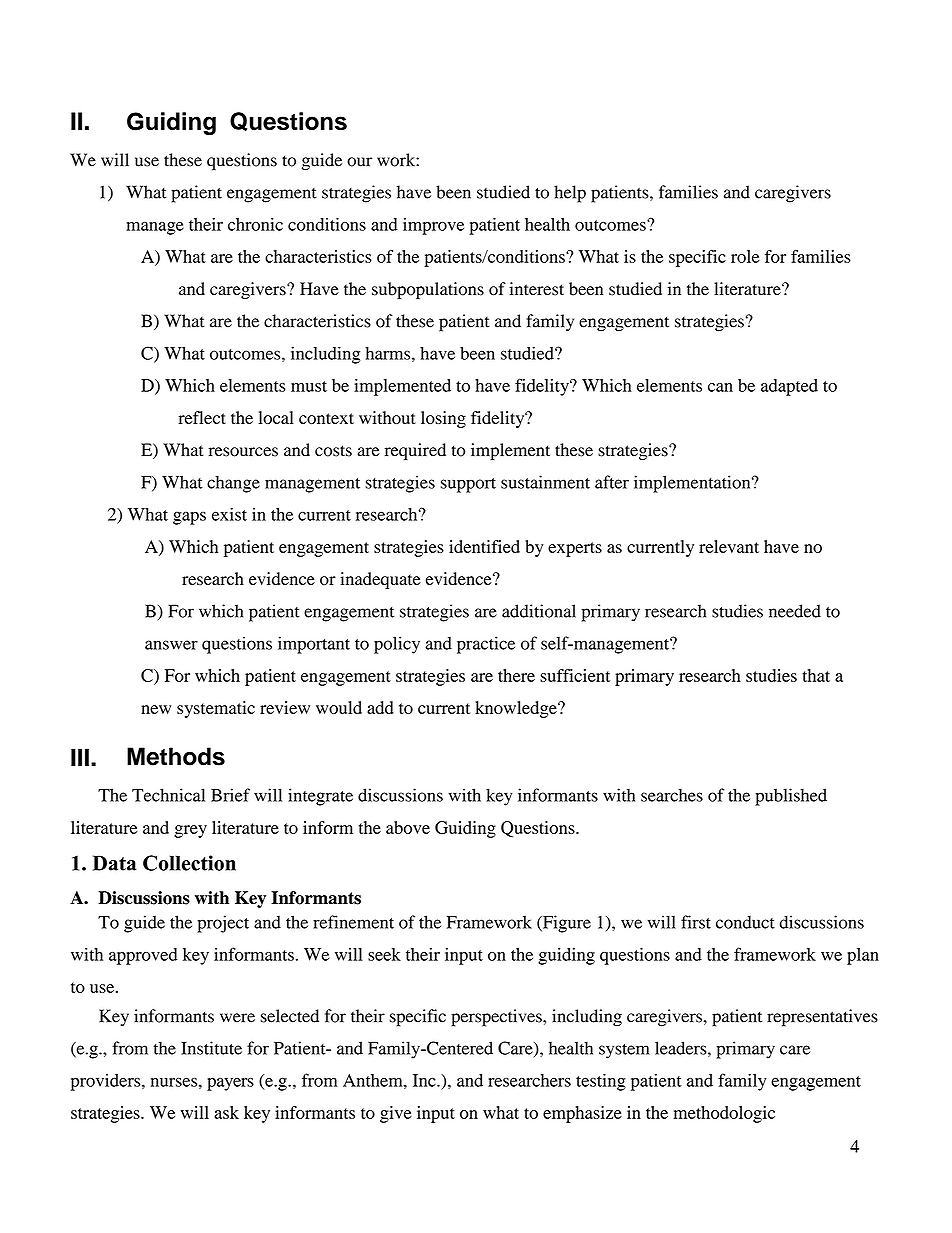 This document has height=1233, width=952. I want to click on role, so click(745, 256).
